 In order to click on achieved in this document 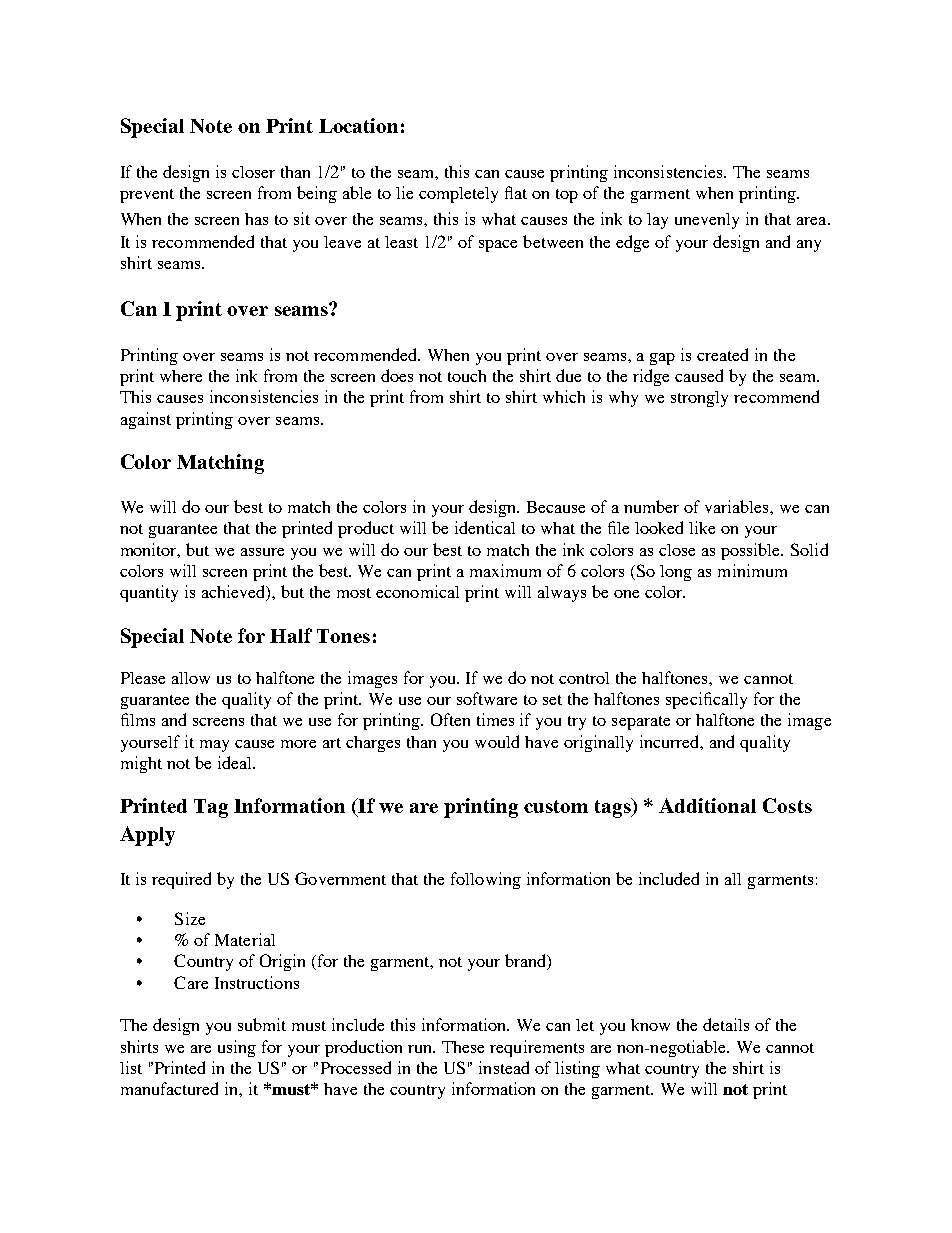, I will do `click(235, 593)`.
